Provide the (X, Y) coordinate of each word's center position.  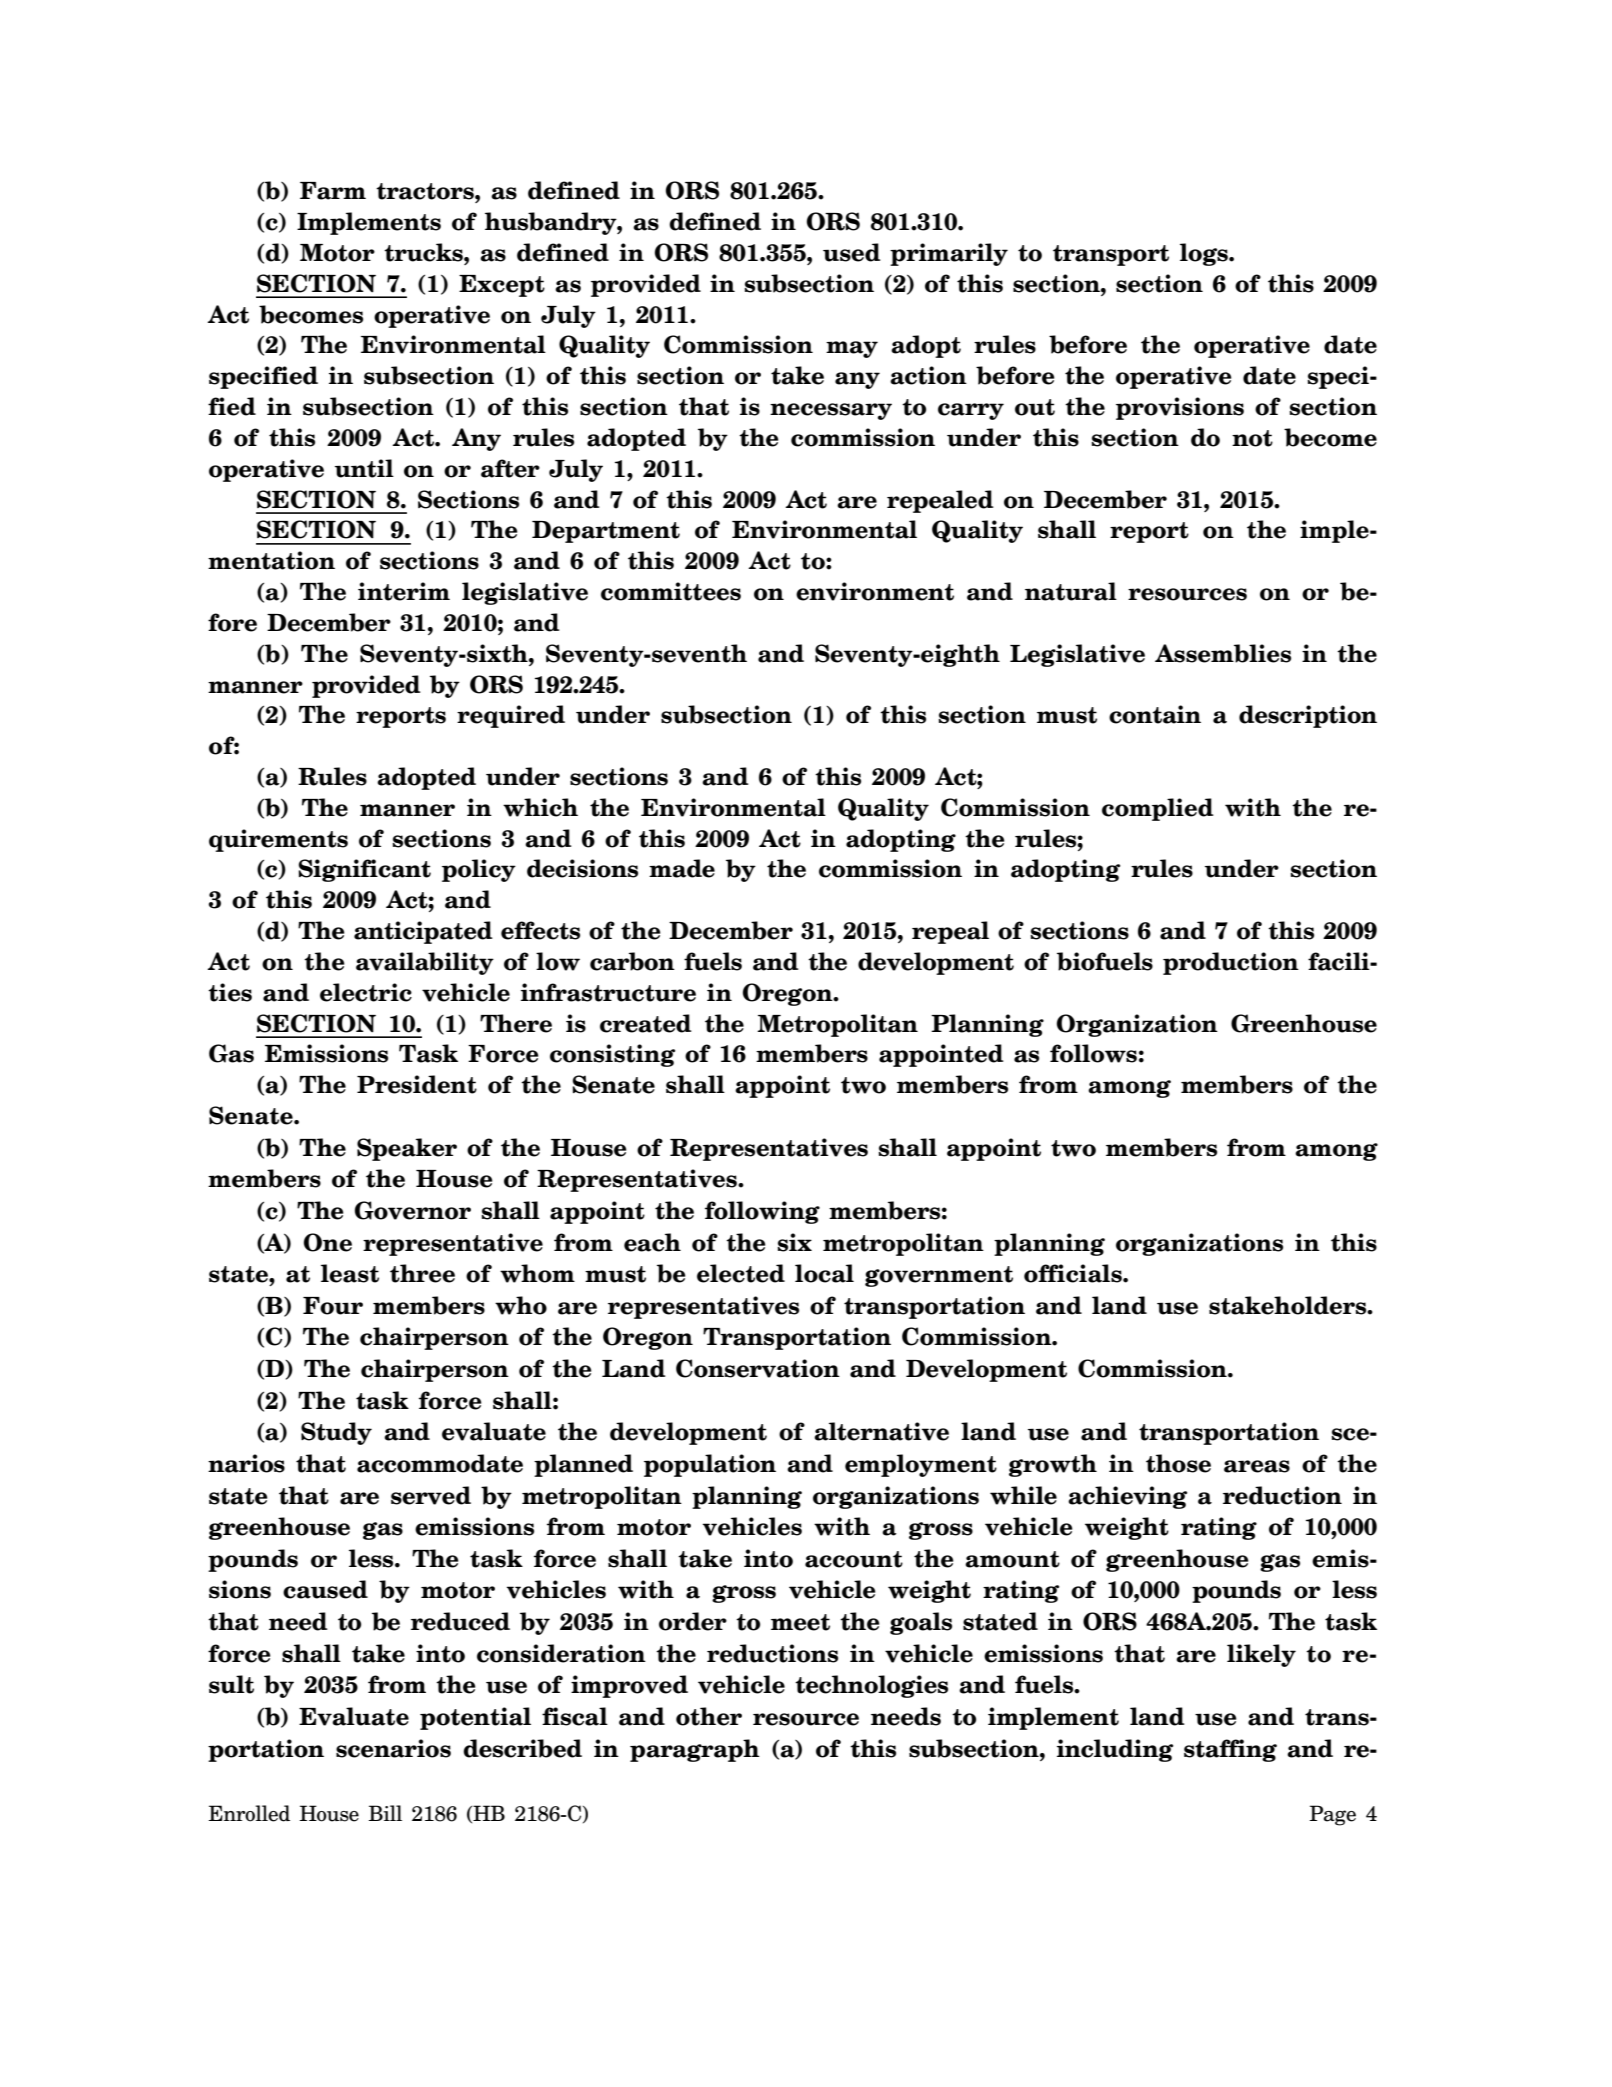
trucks (424, 252)
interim (404, 591)
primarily (949, 254)
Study (336, 1433)
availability (425, 963)
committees (671, 591)
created (646, 1023)
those (1178, 1463)
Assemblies (1223, 653)
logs (1205, 254)
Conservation (758, 1368)
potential (475, 1718)
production (1231, 963)
